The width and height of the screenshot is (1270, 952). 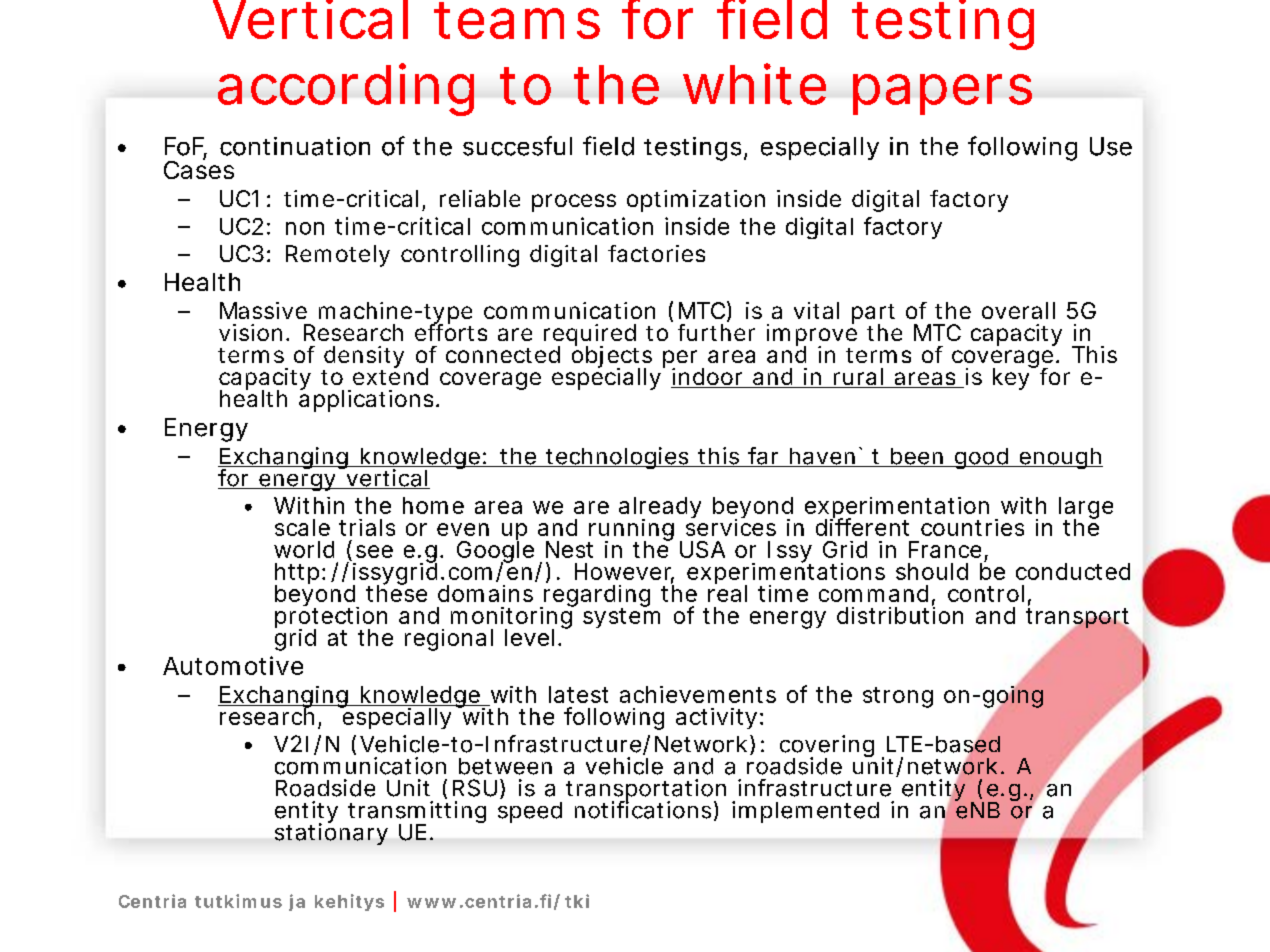 I want to click on good, so click(x=984, y=458).
